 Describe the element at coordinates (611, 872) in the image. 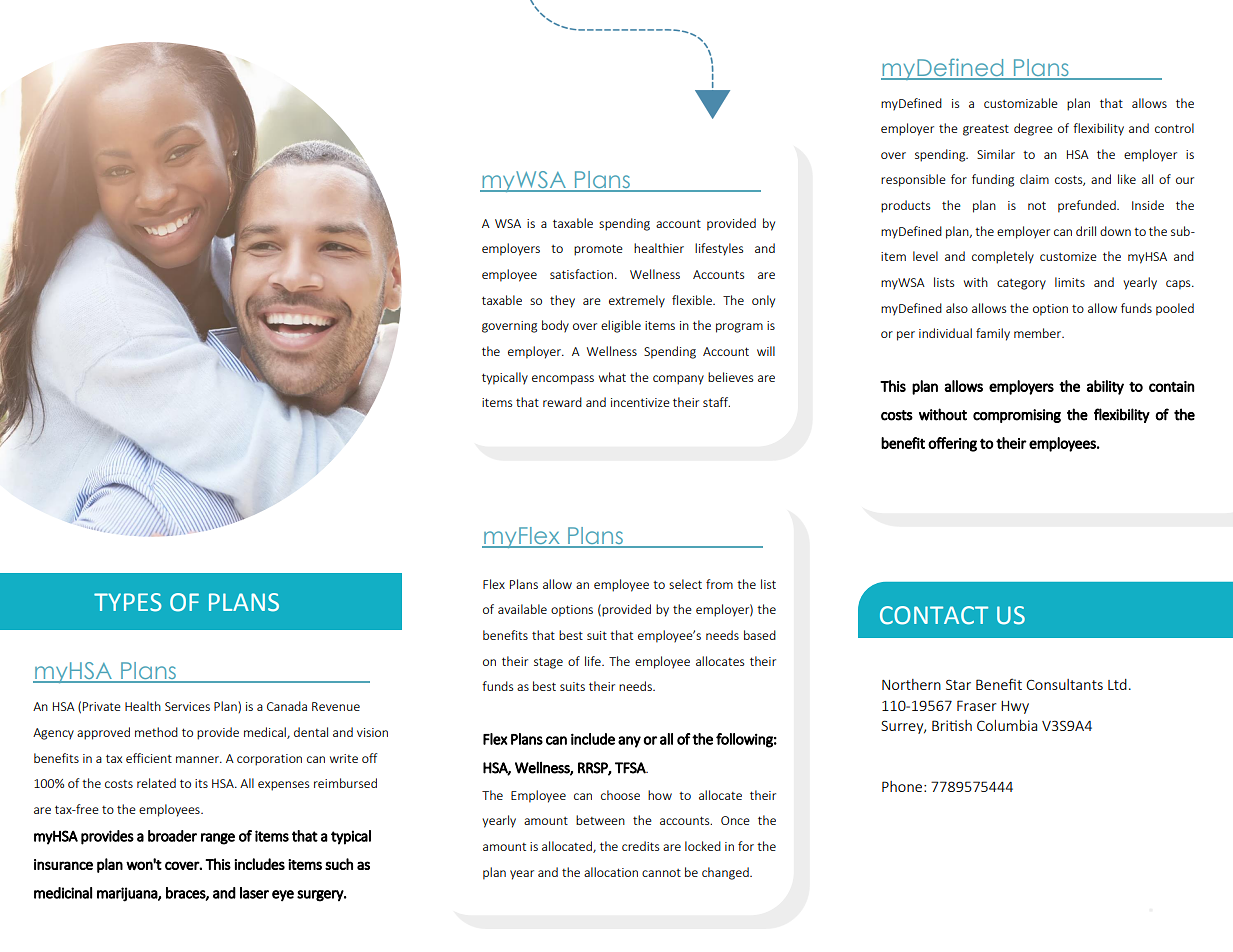

I see `allocation` at that location.
